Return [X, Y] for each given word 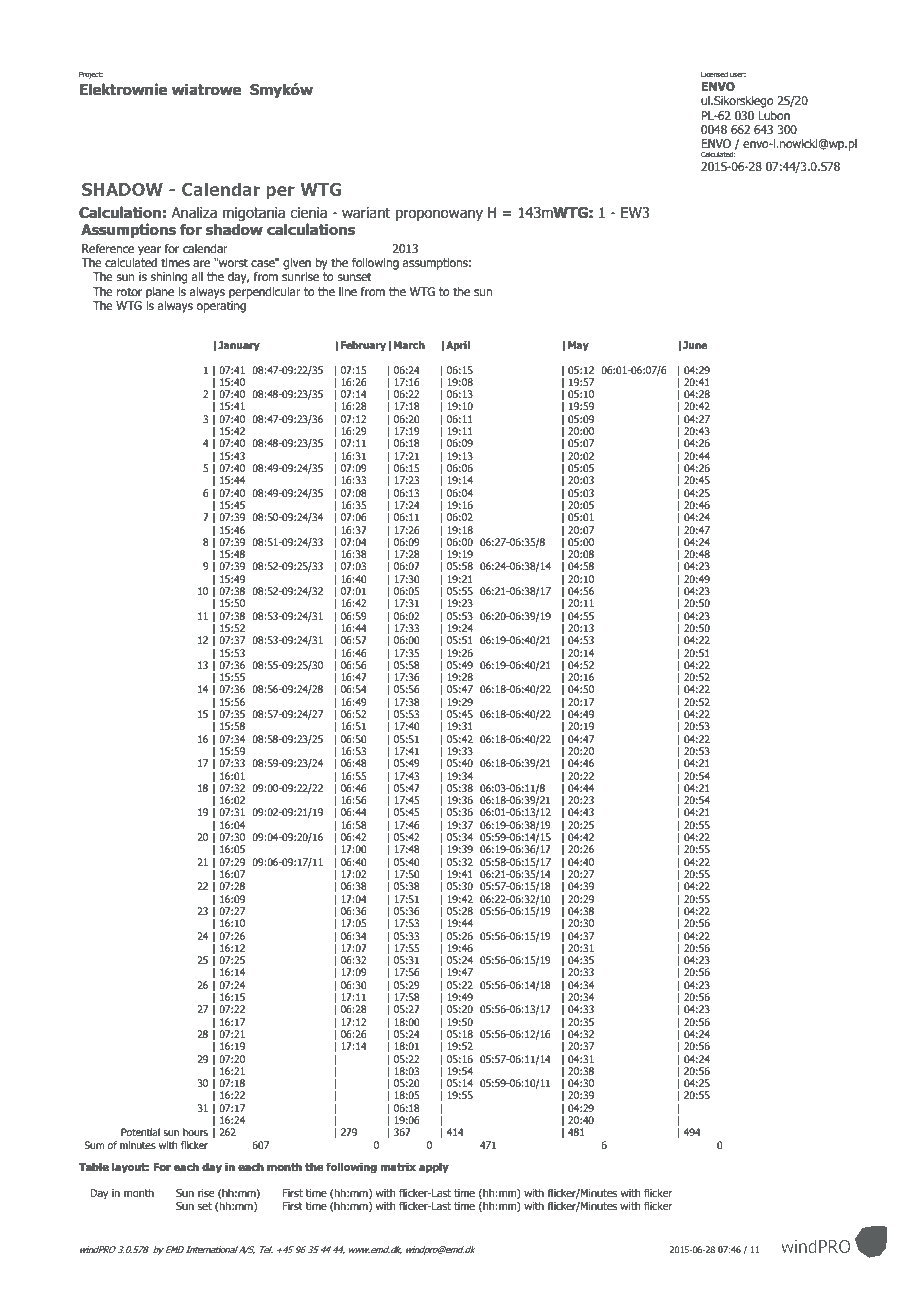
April [458, 346]
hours [195, 1132]
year [149, 251]
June [695, 345]
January [239, 346]
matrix [398, 1166]
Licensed [714, 74]
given [297, 264]
